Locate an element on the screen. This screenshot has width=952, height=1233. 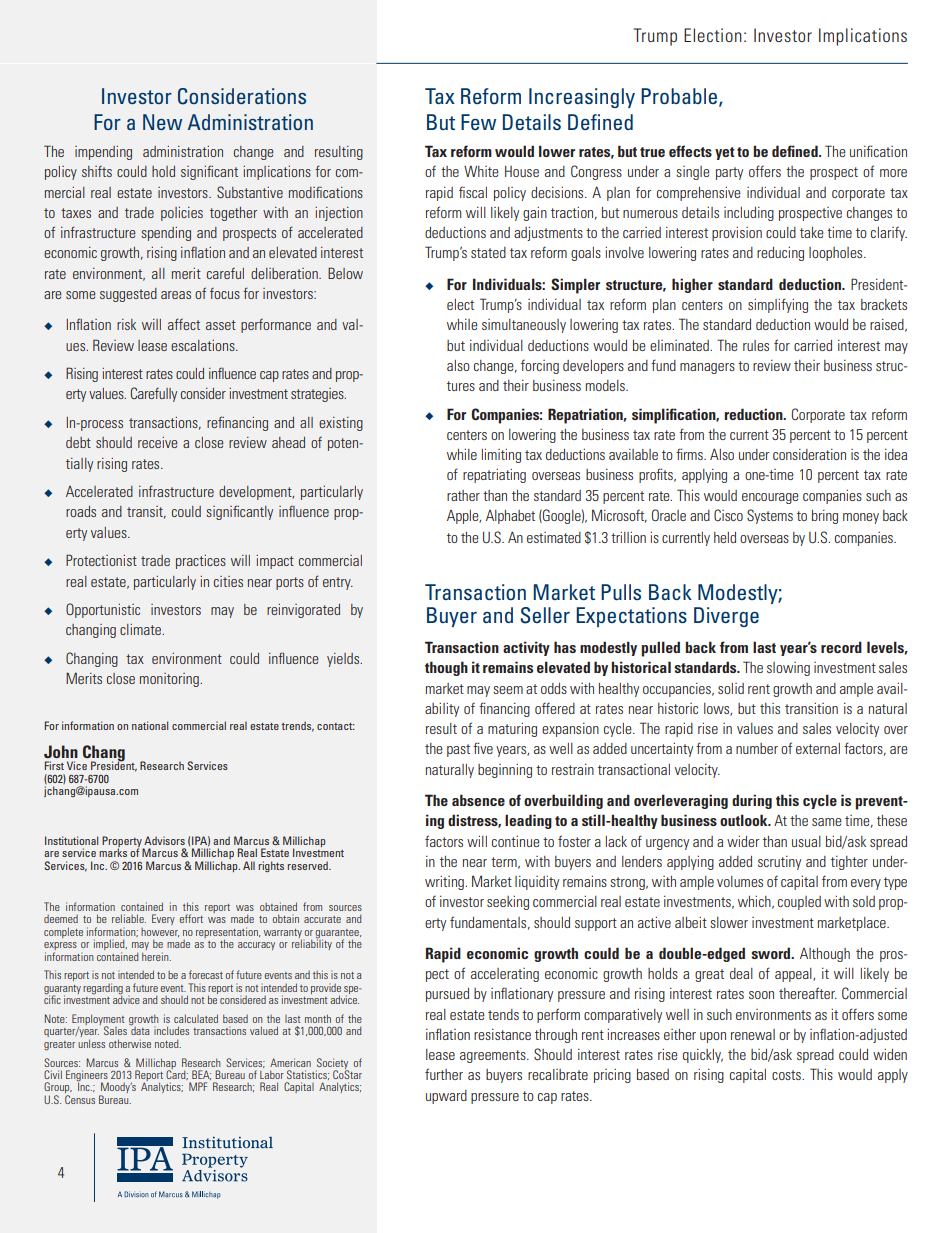
Opportunistic is located at coordinates (103, 610).
